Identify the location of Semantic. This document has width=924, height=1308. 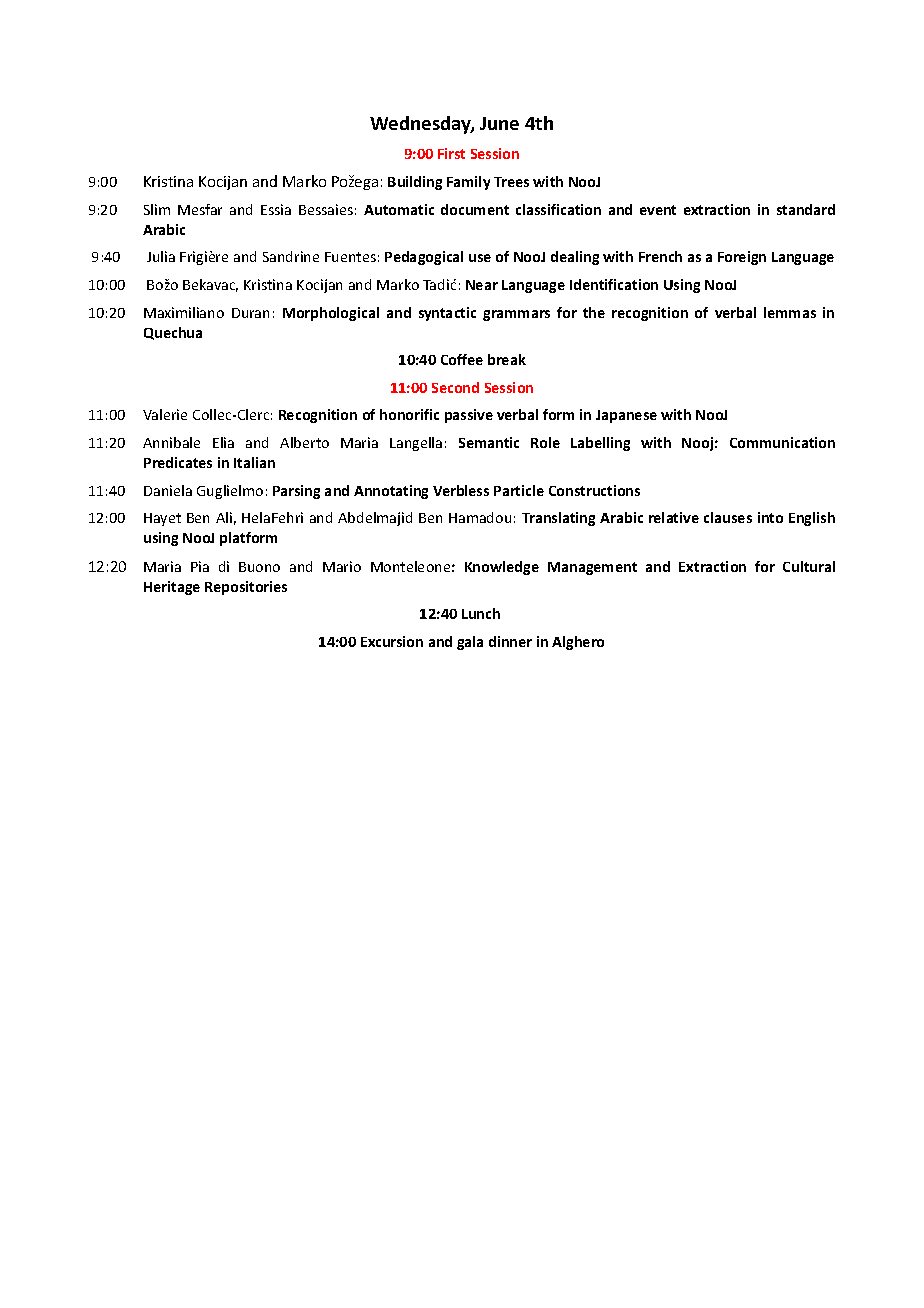
(489, 442).
